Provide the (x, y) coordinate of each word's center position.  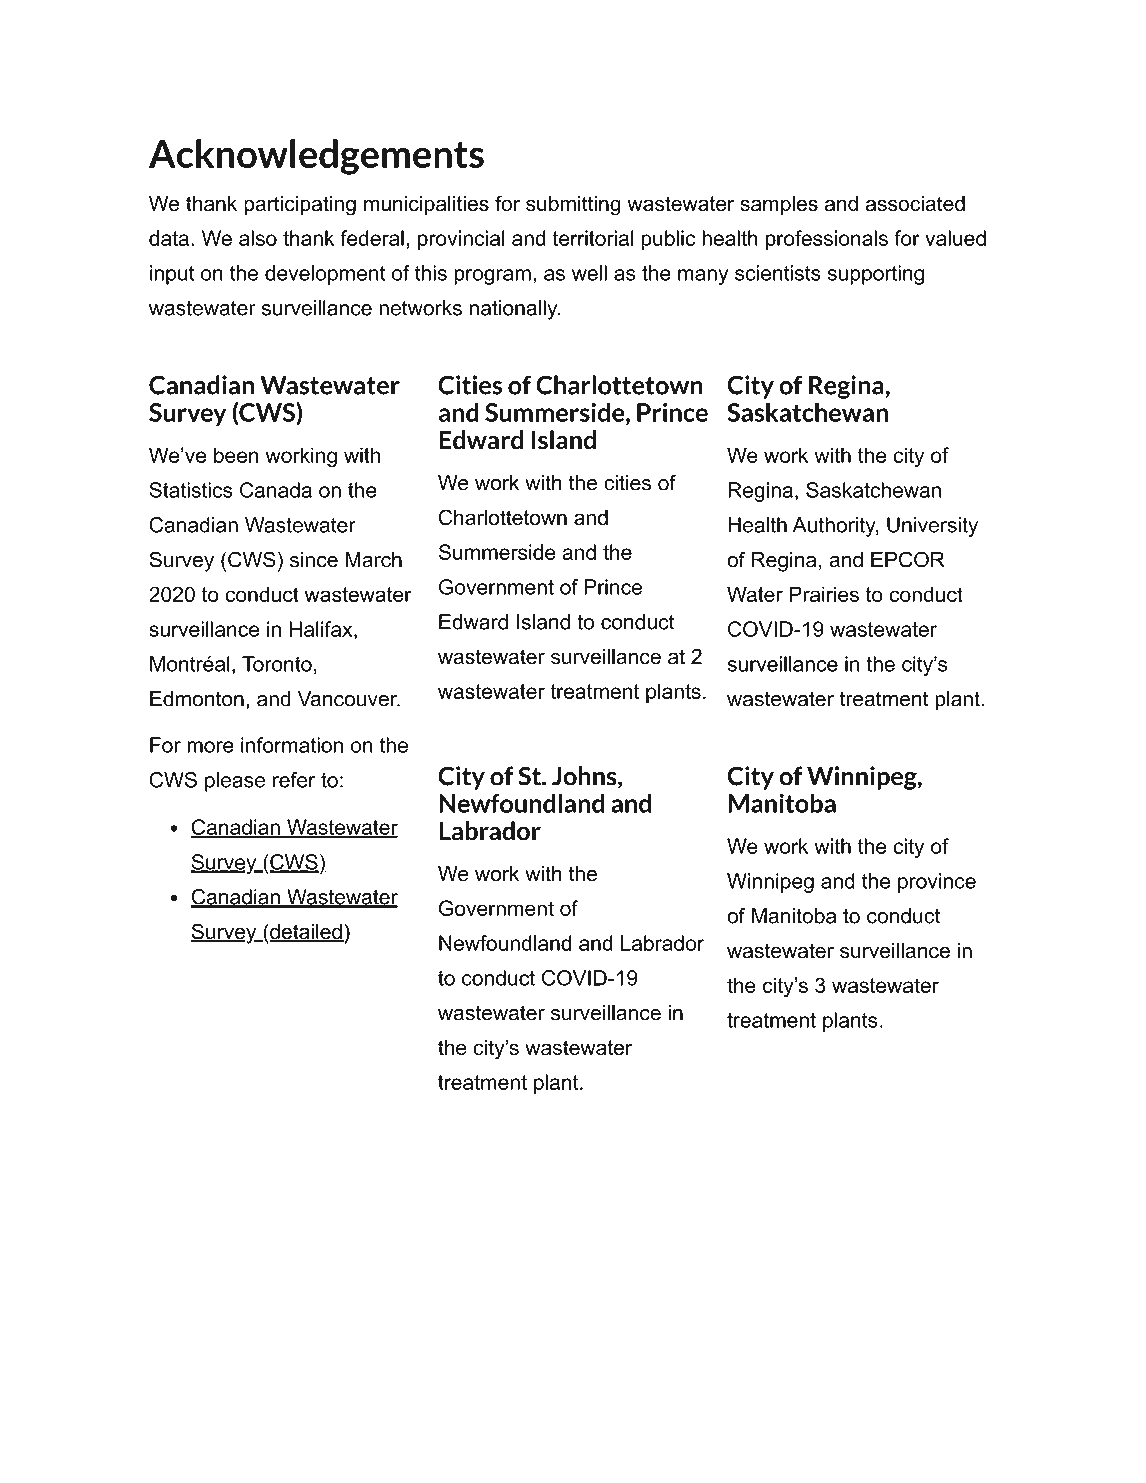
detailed (306, 933)
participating (300, 205)
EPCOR (908, 559)
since (314, 560)
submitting (573, 205)
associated (915, 203)
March (373, 560)
